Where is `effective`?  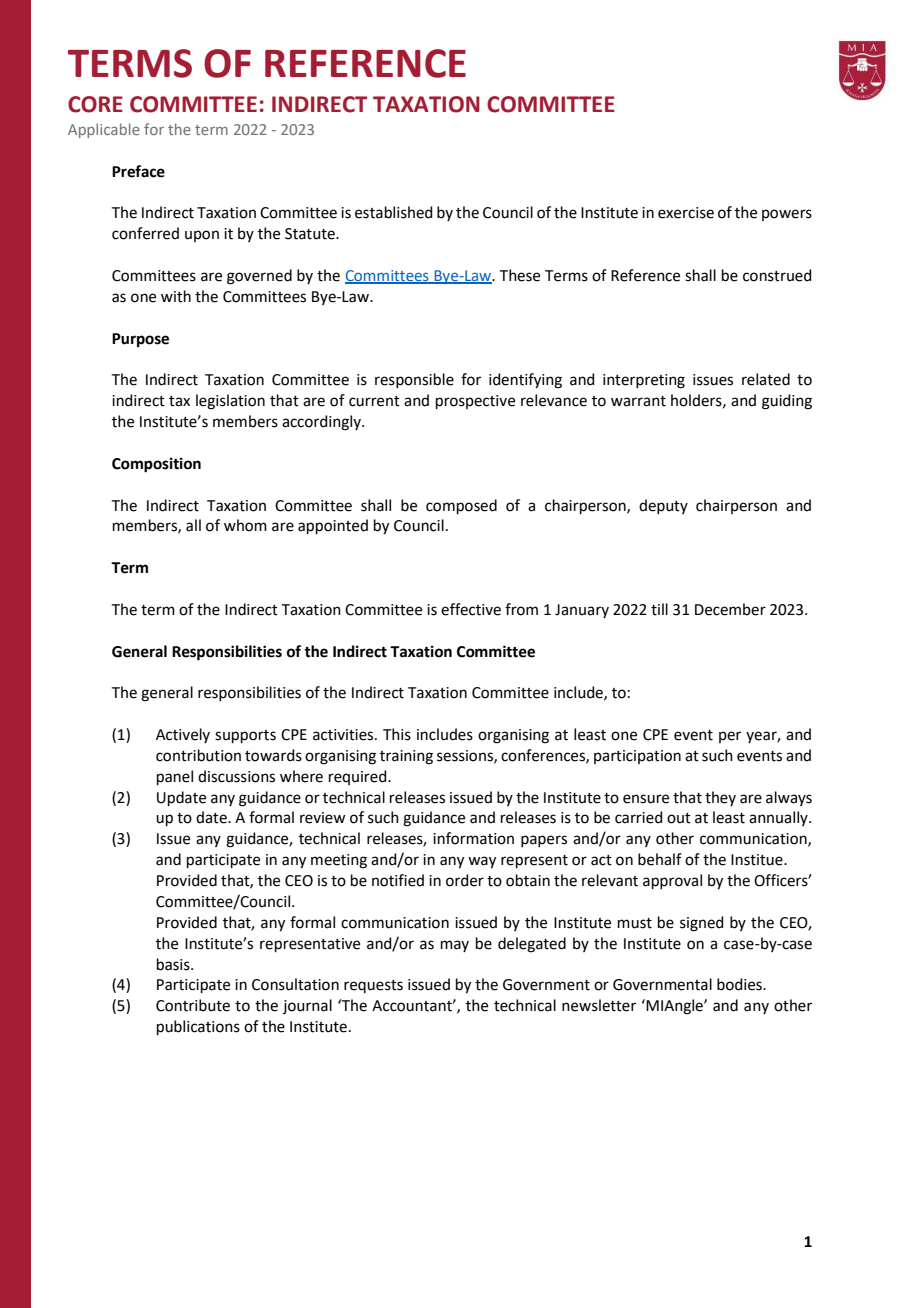
effective is located at coordinates (471, 609).
